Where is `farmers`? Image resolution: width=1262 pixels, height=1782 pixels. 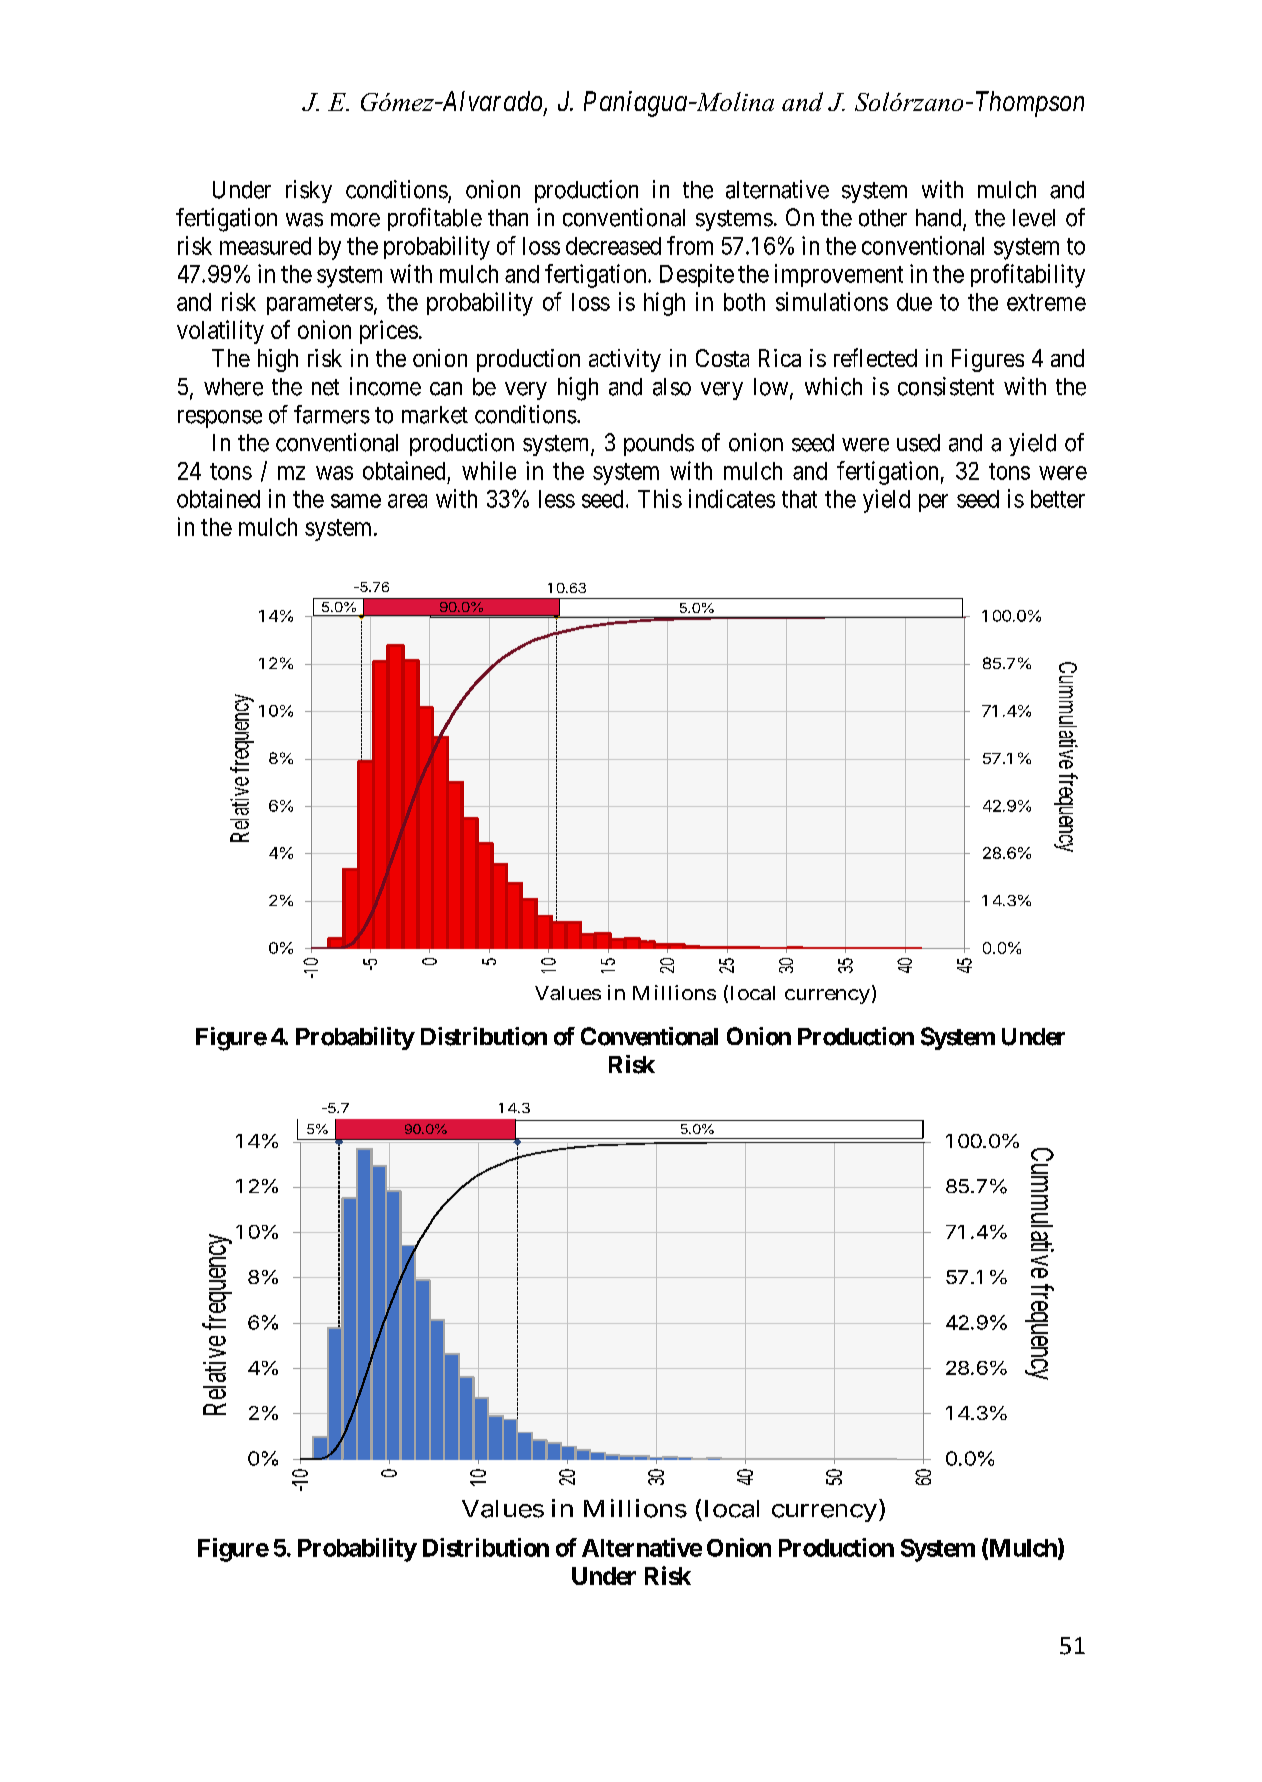 farmers is located at coordinates (332, 414).
